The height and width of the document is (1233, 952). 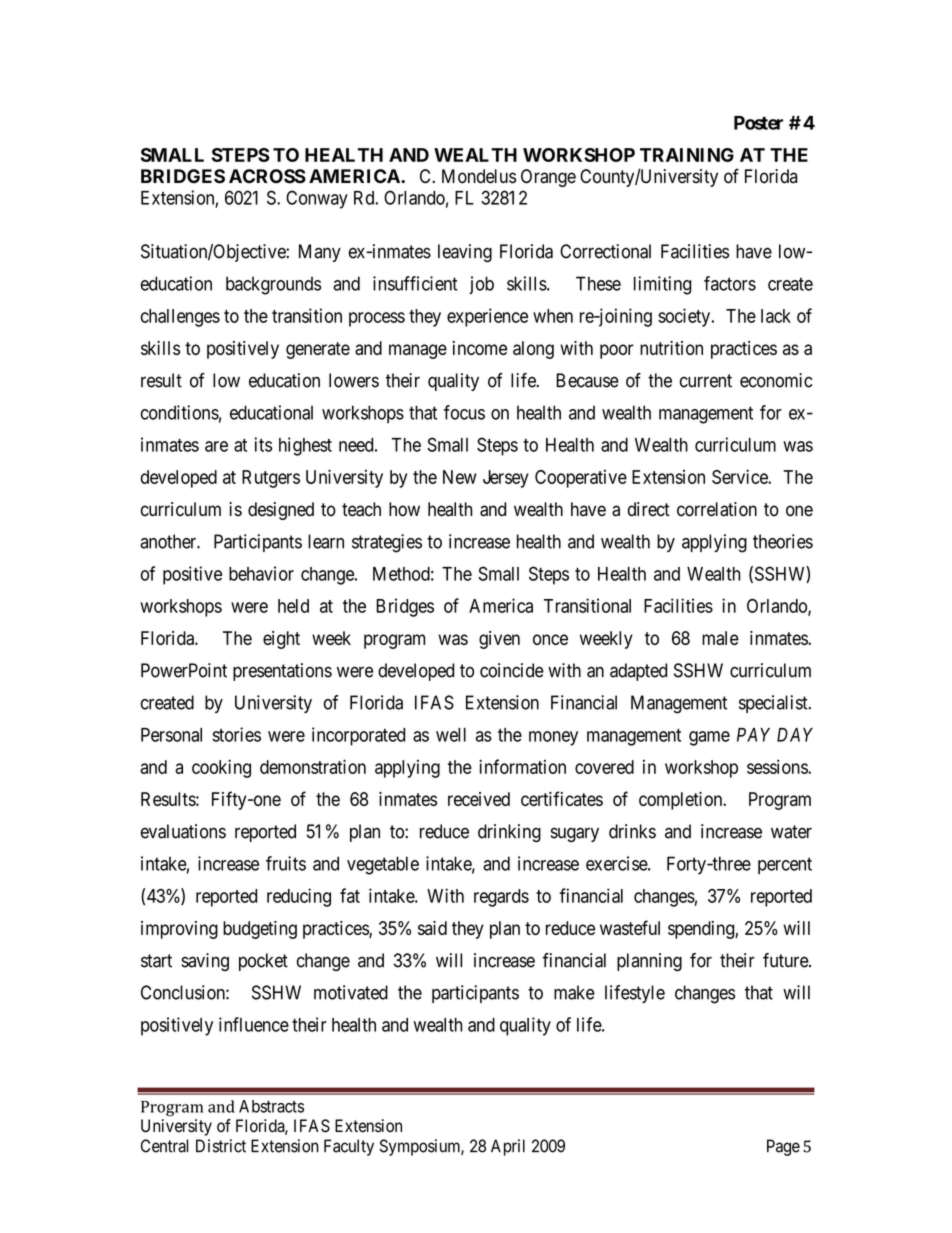 I want to click on Page, so click(x=783, y=1147).
